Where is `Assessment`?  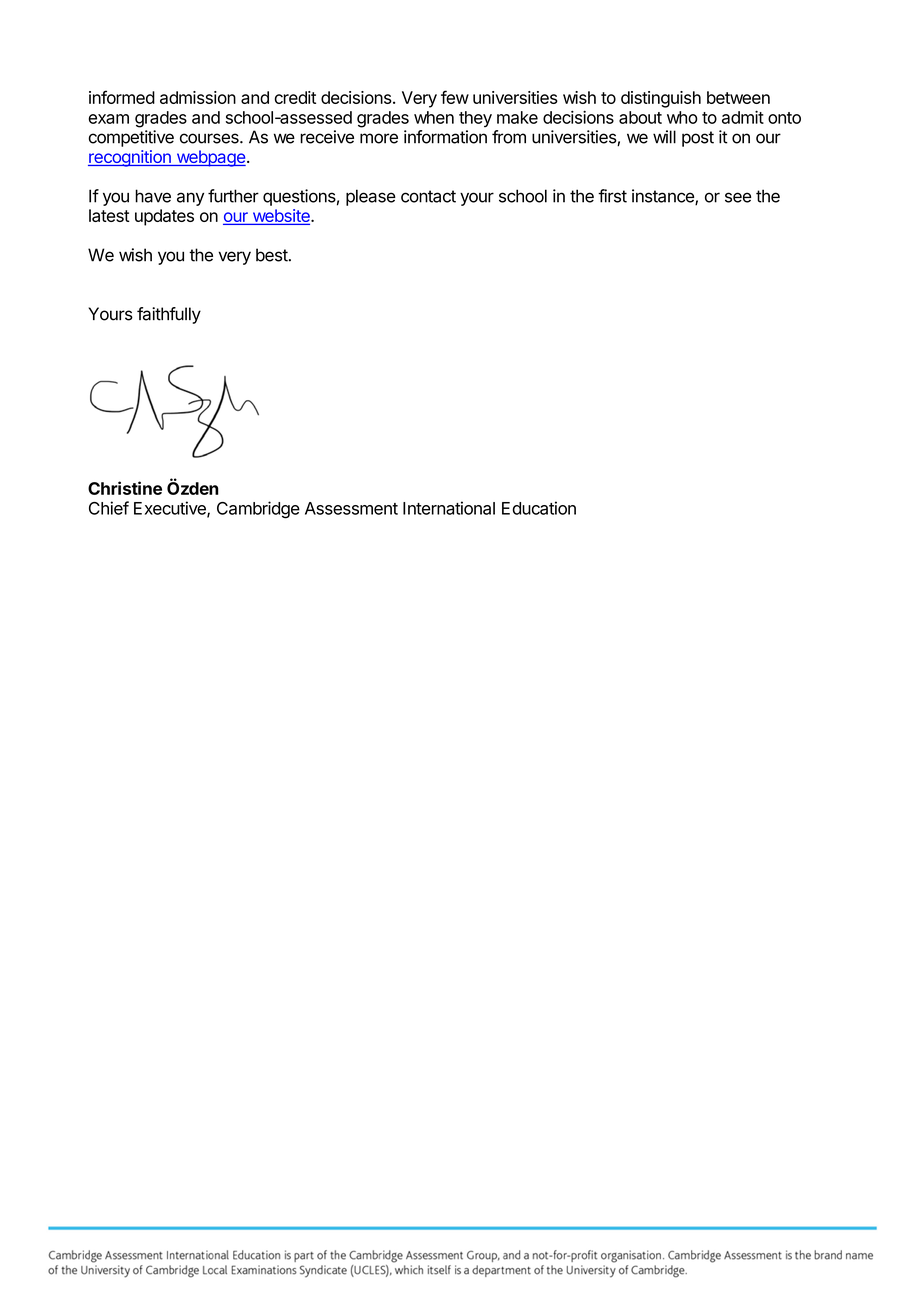 Assessment is located at coordinates (351, 508).
